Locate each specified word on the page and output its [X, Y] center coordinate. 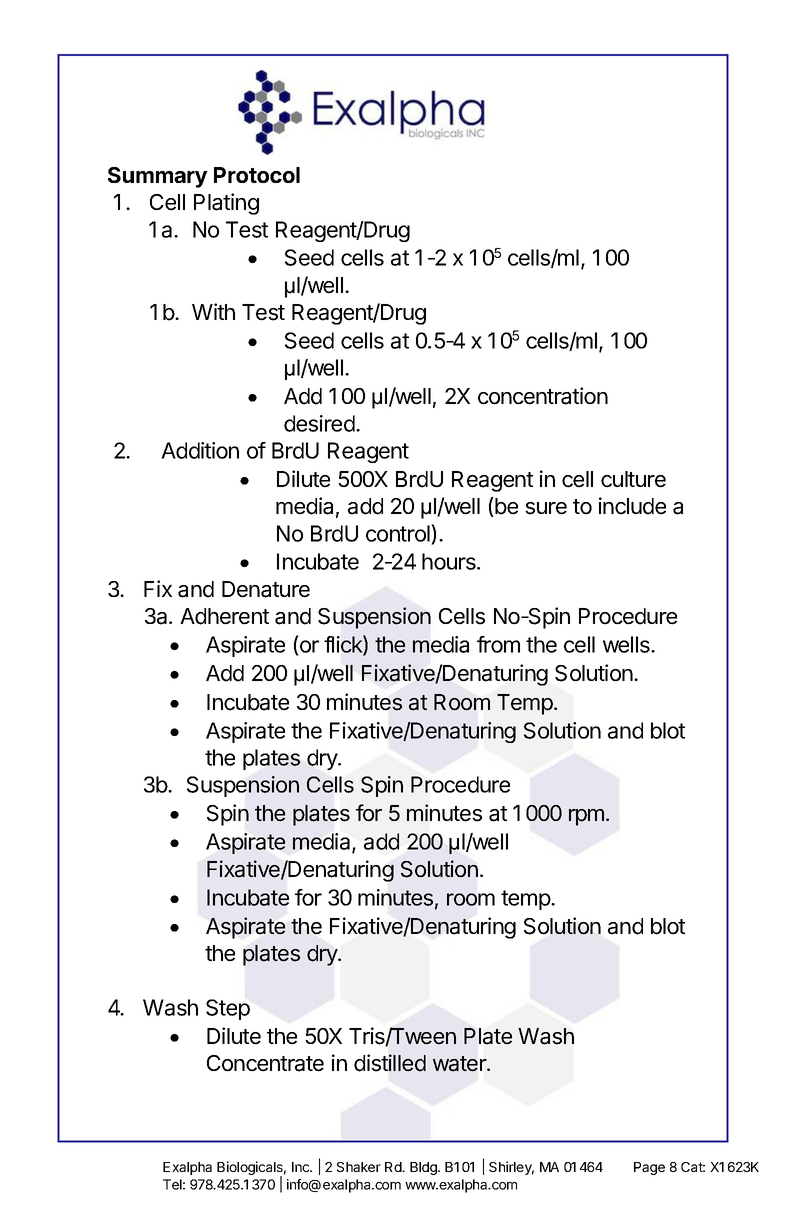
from [498, 644]
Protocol [257, 175]
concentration [543, 396]
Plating [226, 204]
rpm [586, 817]
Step [228, 1009]
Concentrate [265, 1063]
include [632, 506]
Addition [200, 450]
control [399, 533]
